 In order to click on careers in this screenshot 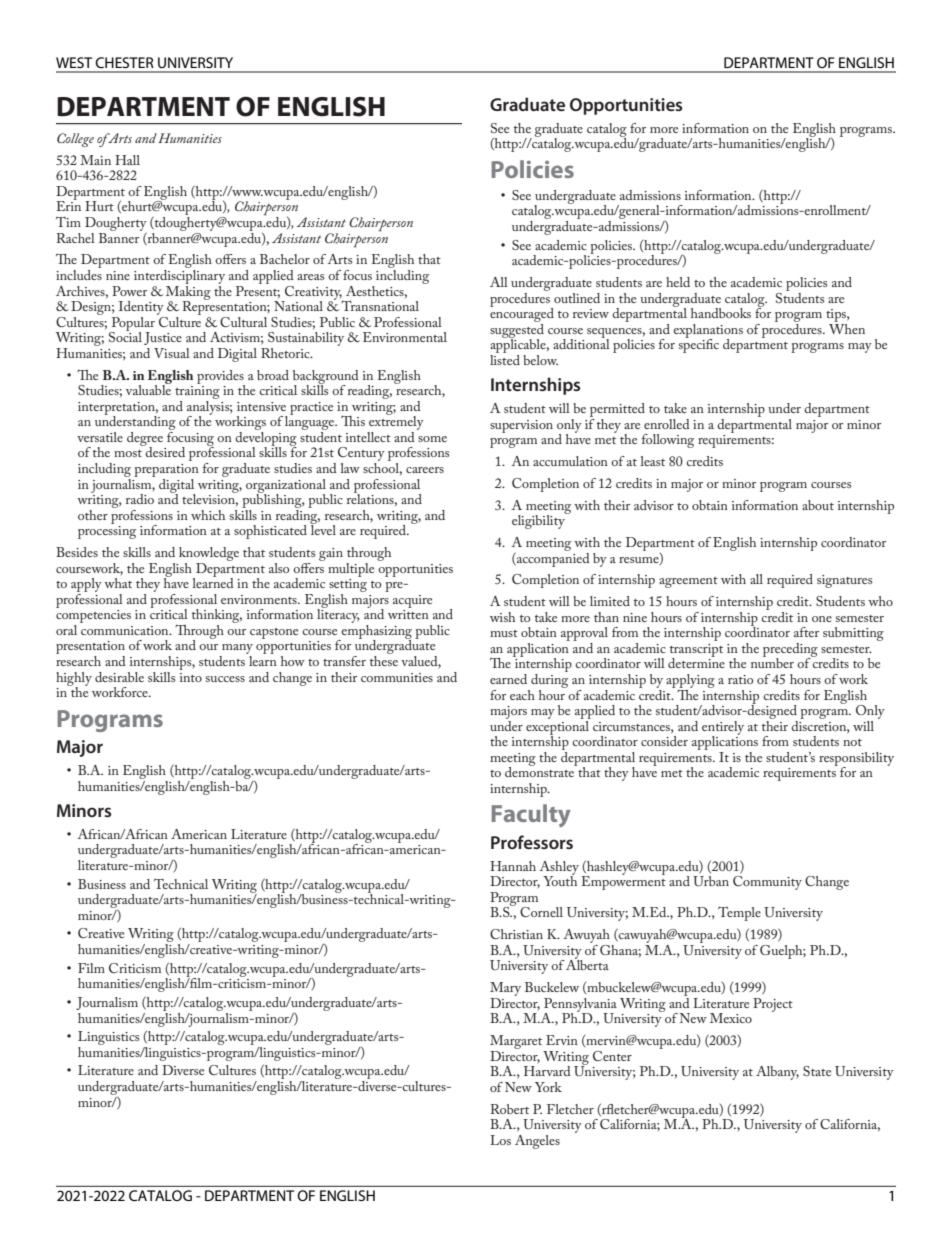, I will do `click(425, 470)`.
